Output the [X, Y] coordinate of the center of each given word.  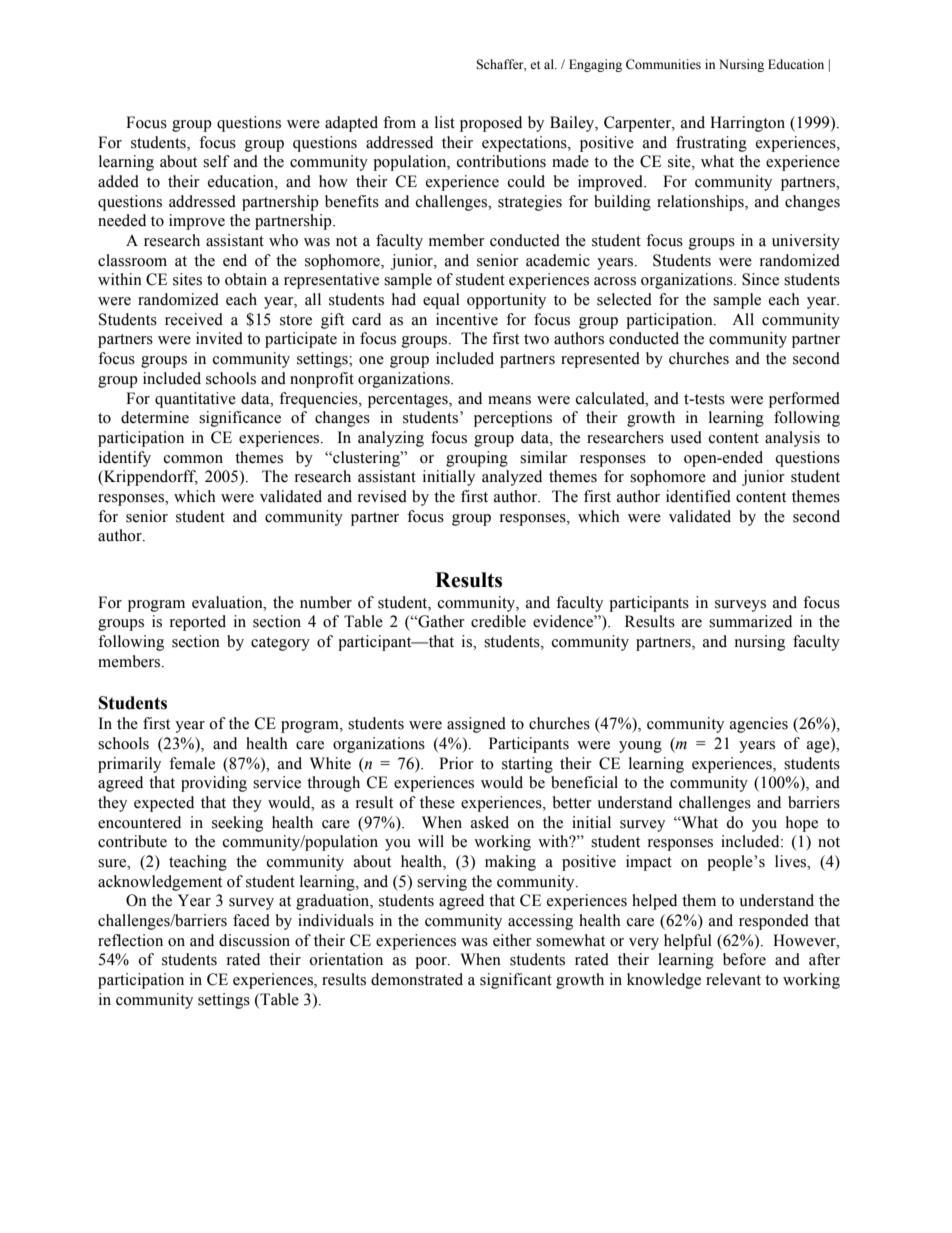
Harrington [747, 124]
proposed [491, 124]
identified [698, 496]
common [193, 459]
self [216, 161]
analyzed [512, 478]
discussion [254, 940]
